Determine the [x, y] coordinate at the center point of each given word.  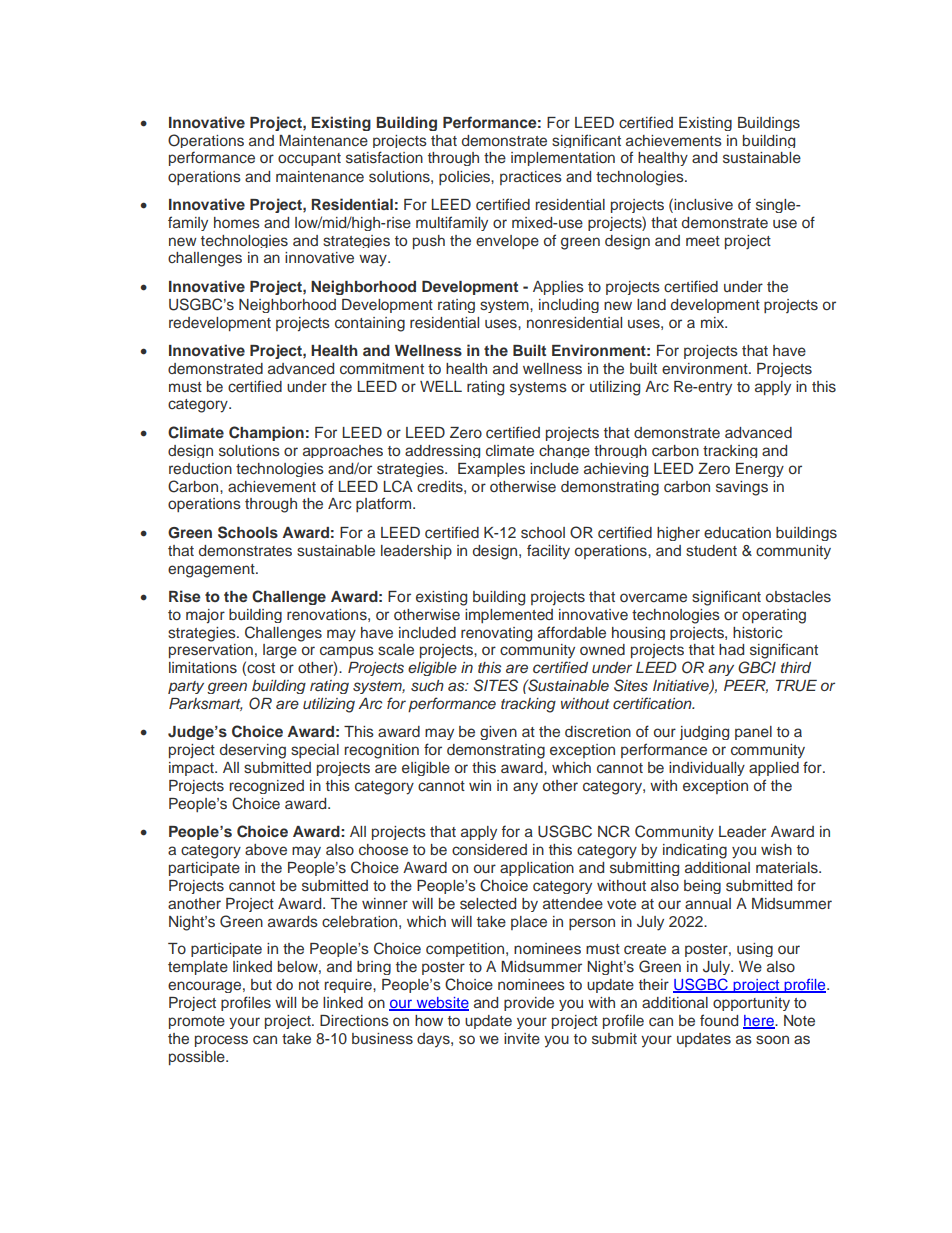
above [266, 849]
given [498, 733]
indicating [695, 851]
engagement [212, 571]
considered [489, 850]
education [737, 532]
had [731, 649]
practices [531, 178]
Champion [266, 433]
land [651, 304]
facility [548, 552]
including [569, 306]
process [221, 1041]
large [280, 651]
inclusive [702, 204]
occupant [309, 159]
